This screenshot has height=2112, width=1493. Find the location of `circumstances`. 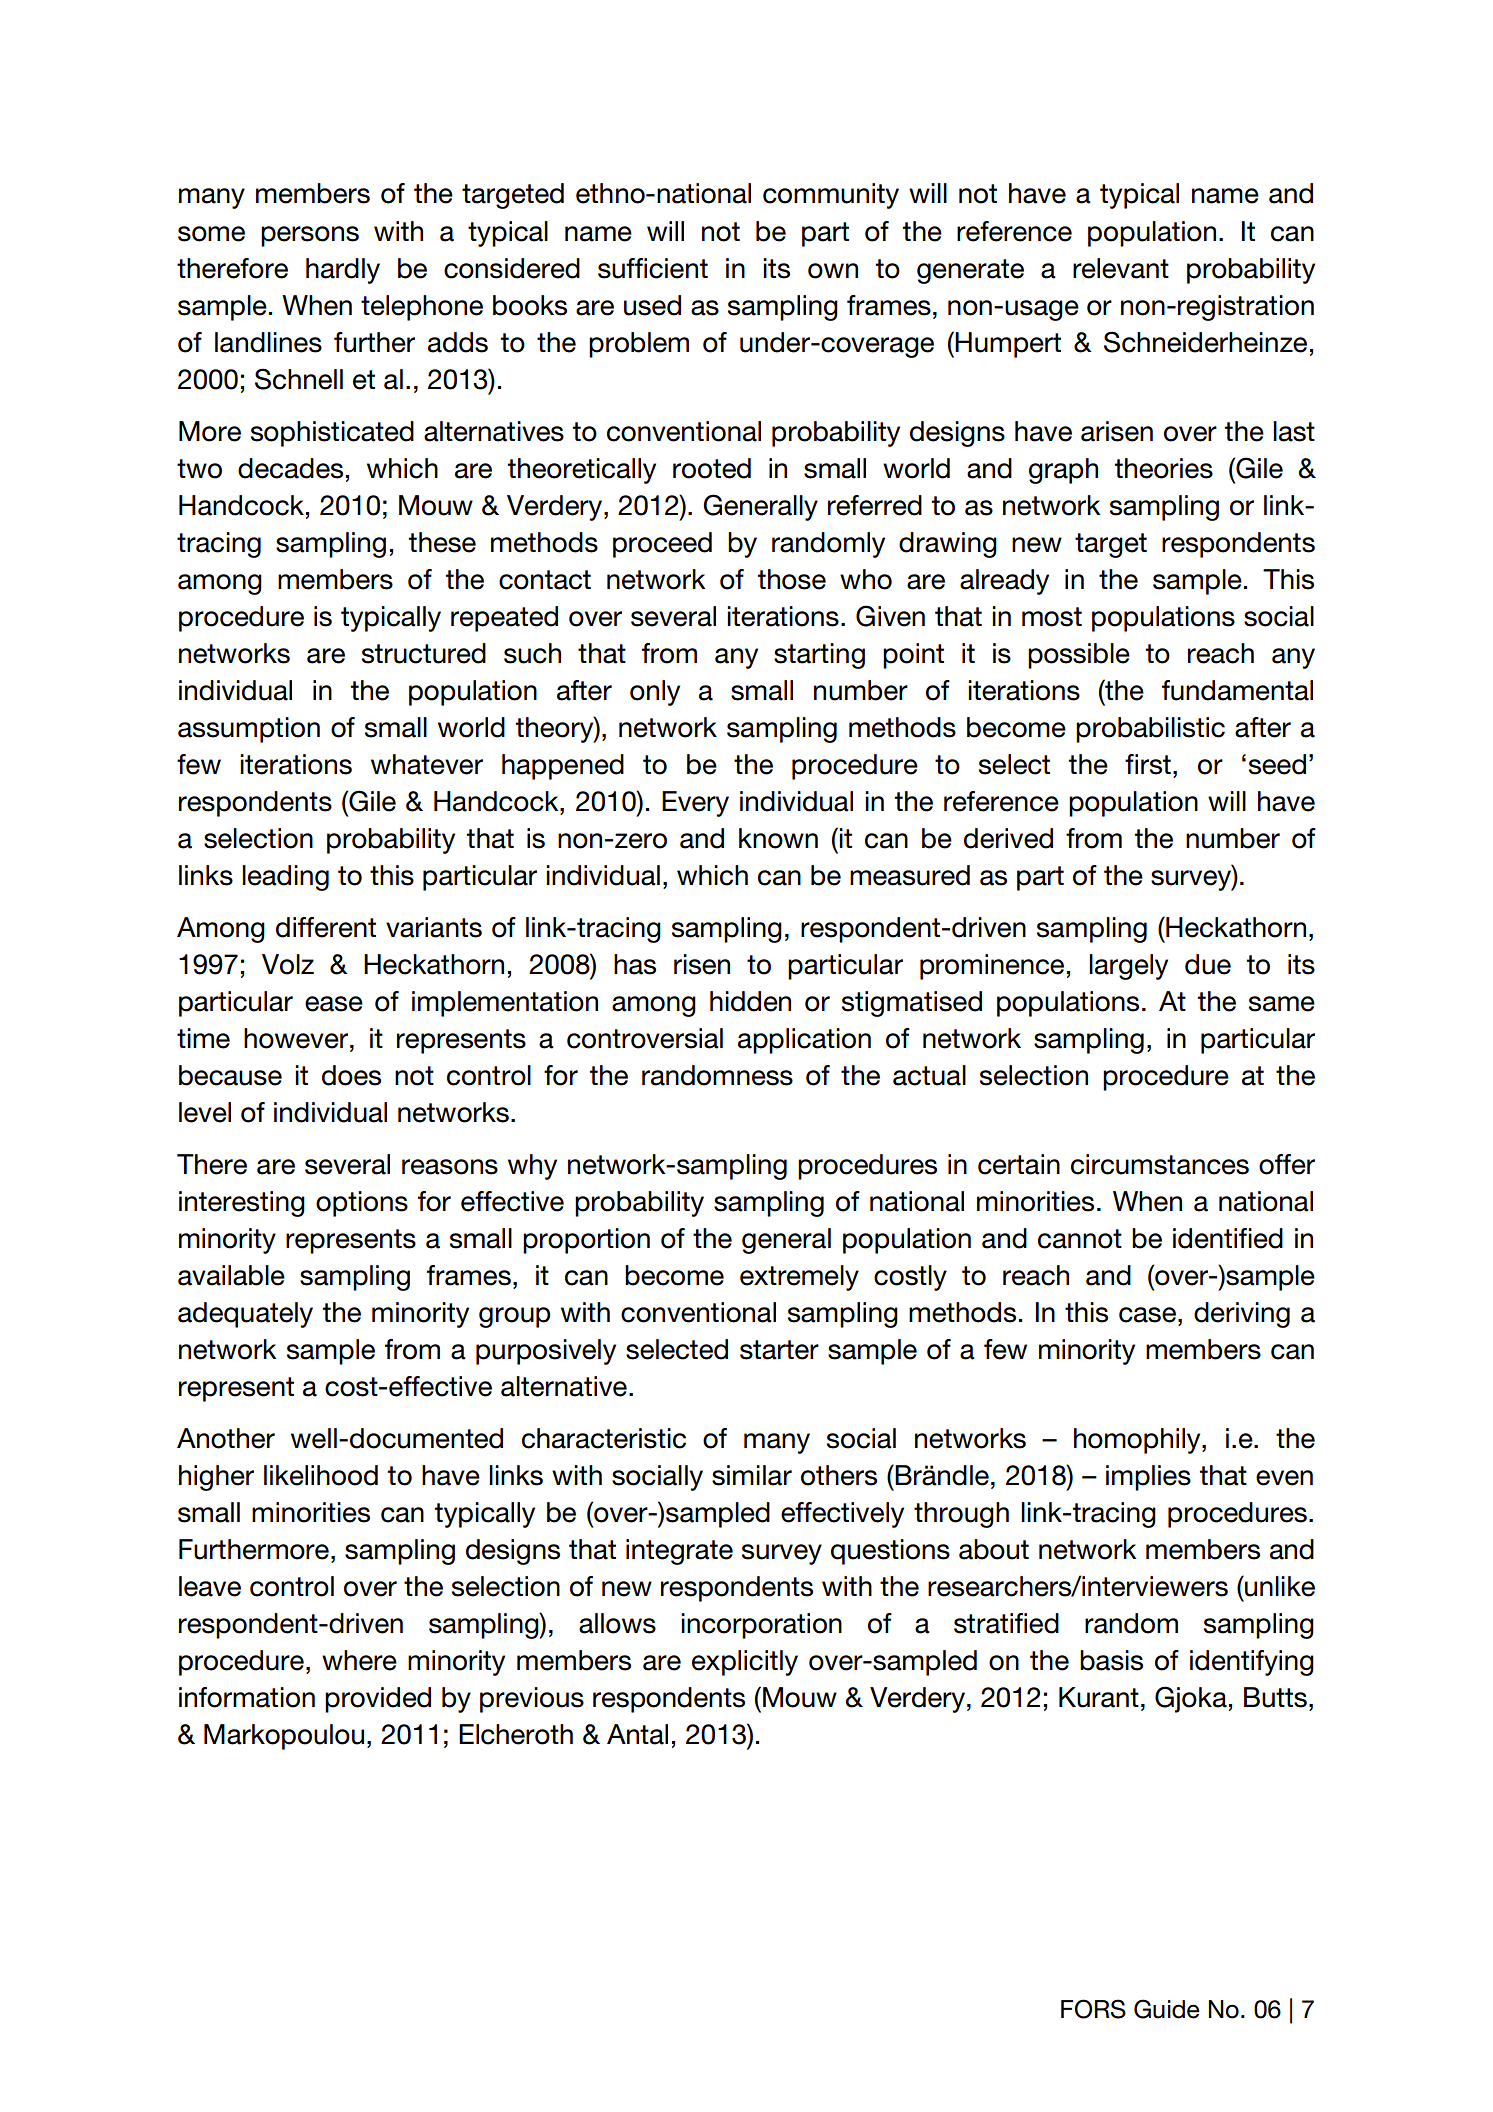

circumstances is located at coordinates (1160, 1164).
